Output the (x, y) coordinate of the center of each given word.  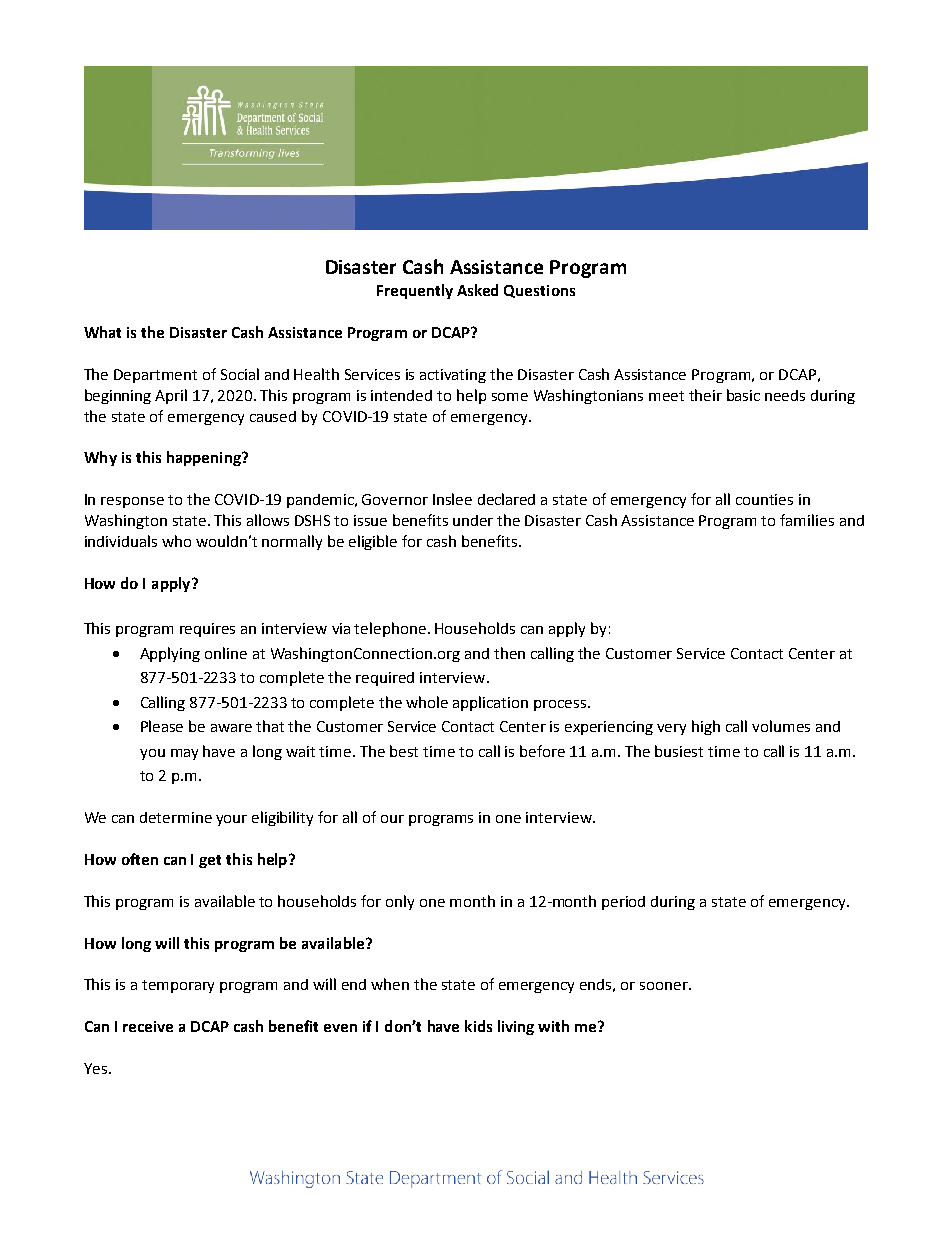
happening (205, 458)
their (705, 395)
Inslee (452, 499)
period (623, 903)
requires (207, 630)
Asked (477, 290)
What (102, 332)
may (184, 754)
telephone (390, 629)
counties (764, 499)
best (404, 751)
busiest (679, 751)
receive (148, 1026)
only (400, 902)
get (210, 861)
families (807, 520)
